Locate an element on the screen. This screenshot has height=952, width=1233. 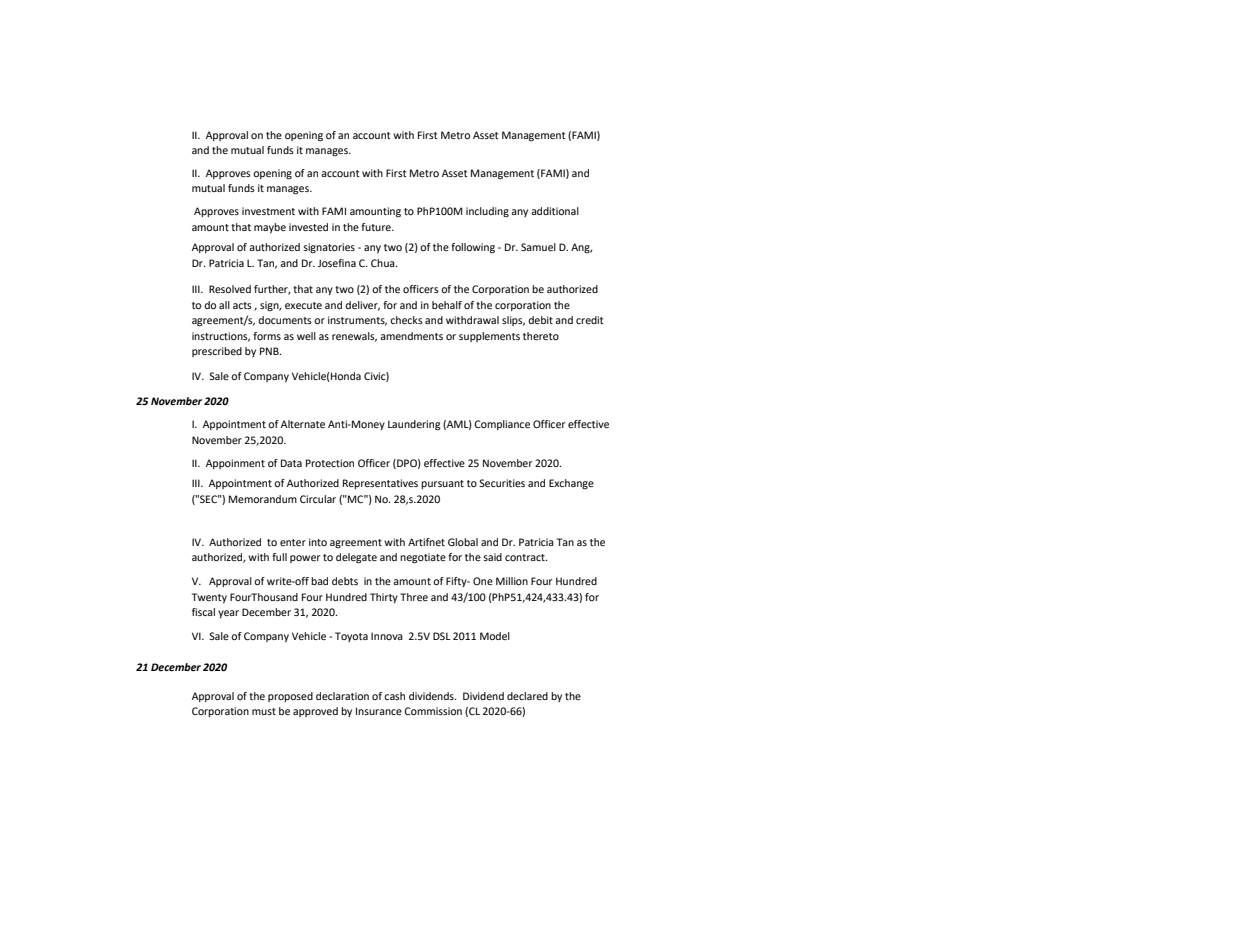
Exchange is located at coordinates (571, 484).
